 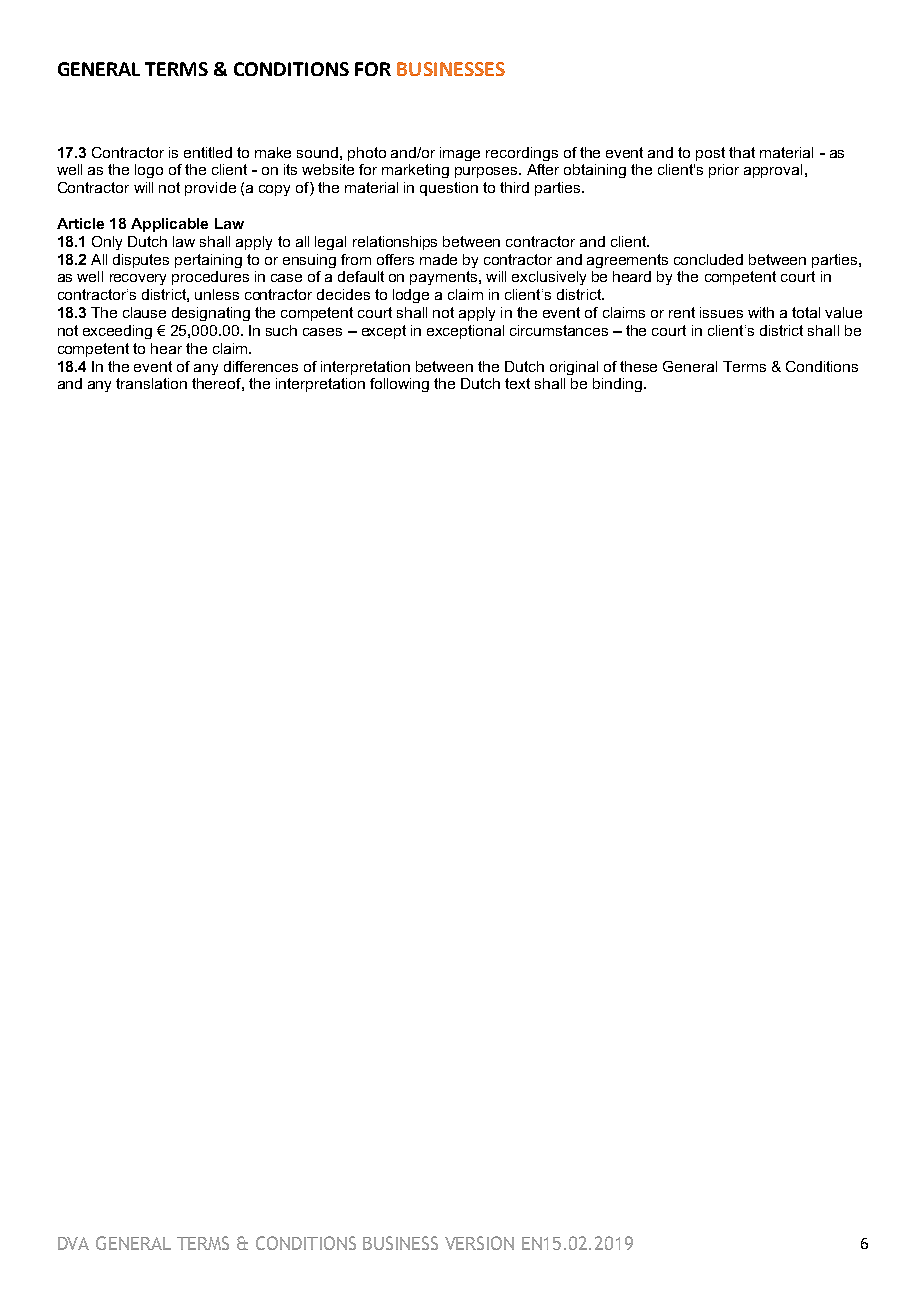 I want to click on approval, so click(x=773, y=171).
